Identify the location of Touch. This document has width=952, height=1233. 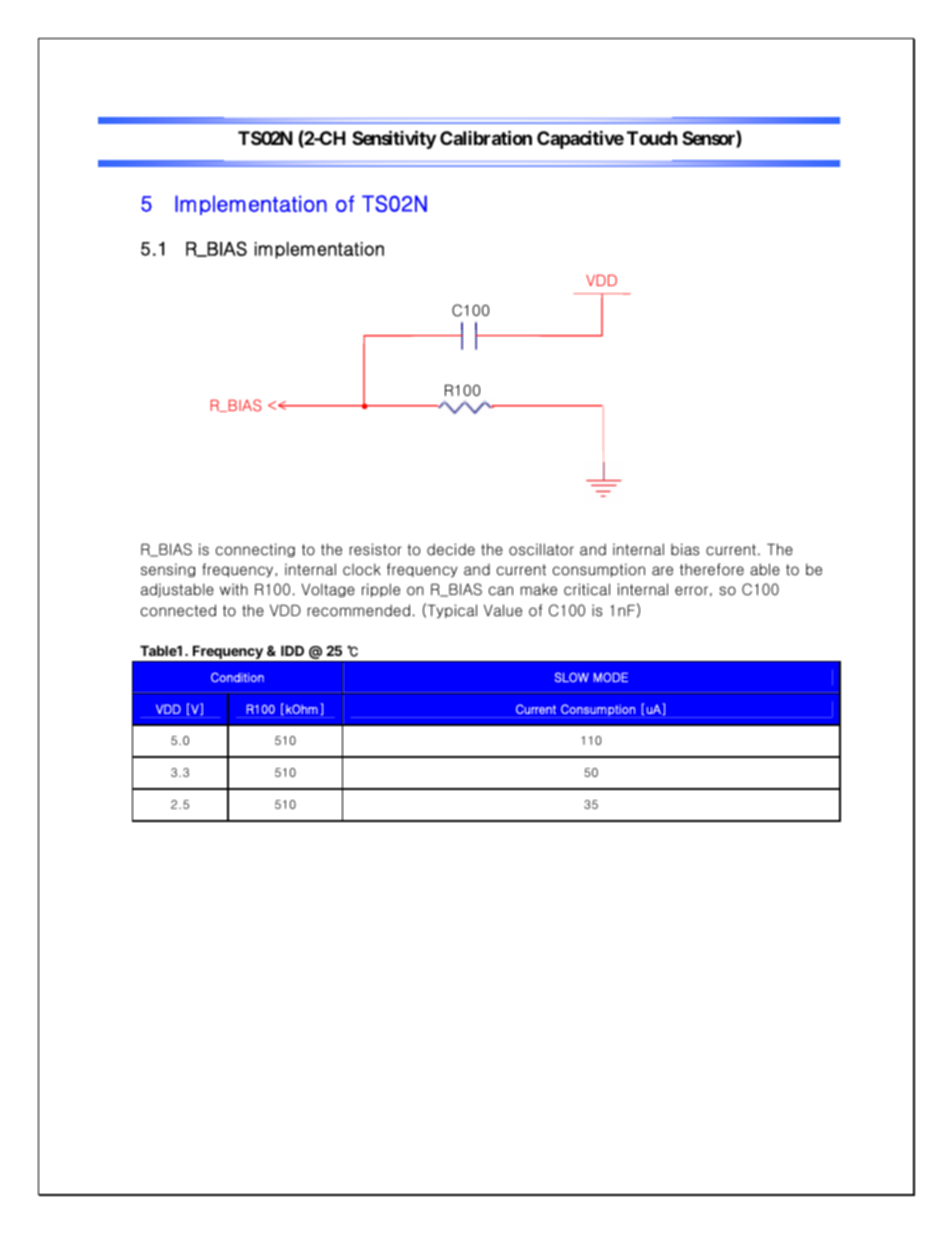
(652, 138).
